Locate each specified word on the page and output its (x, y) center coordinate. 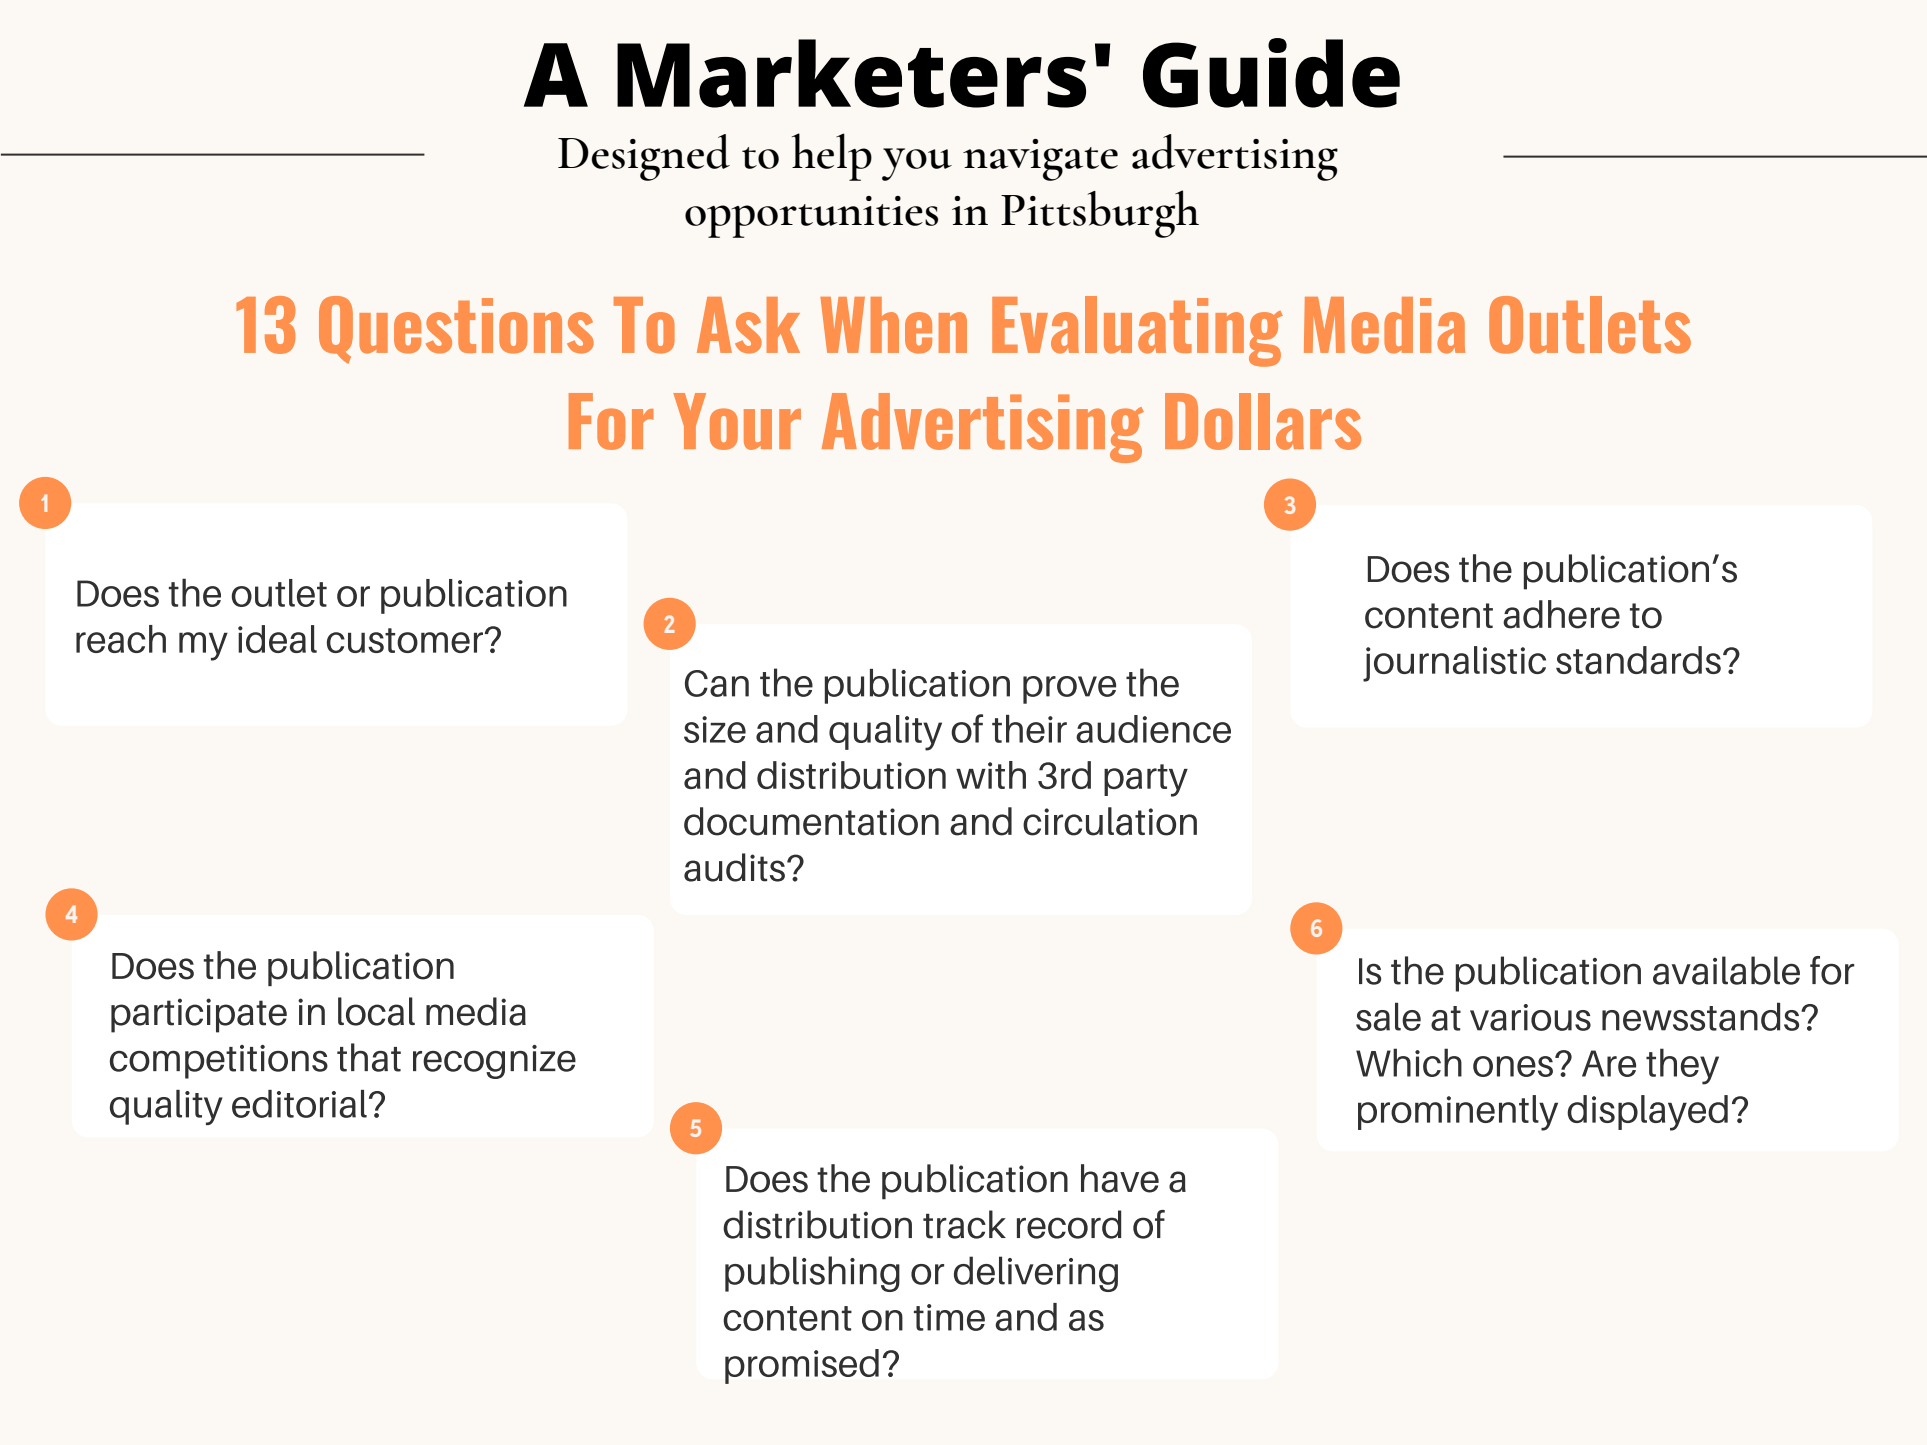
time (949, 1317)
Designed (644, 157)
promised (802, 1366)
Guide (1271, 73)
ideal (277, 639)
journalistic (1454, 664)
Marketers (851, 73)
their (1029, 729)
